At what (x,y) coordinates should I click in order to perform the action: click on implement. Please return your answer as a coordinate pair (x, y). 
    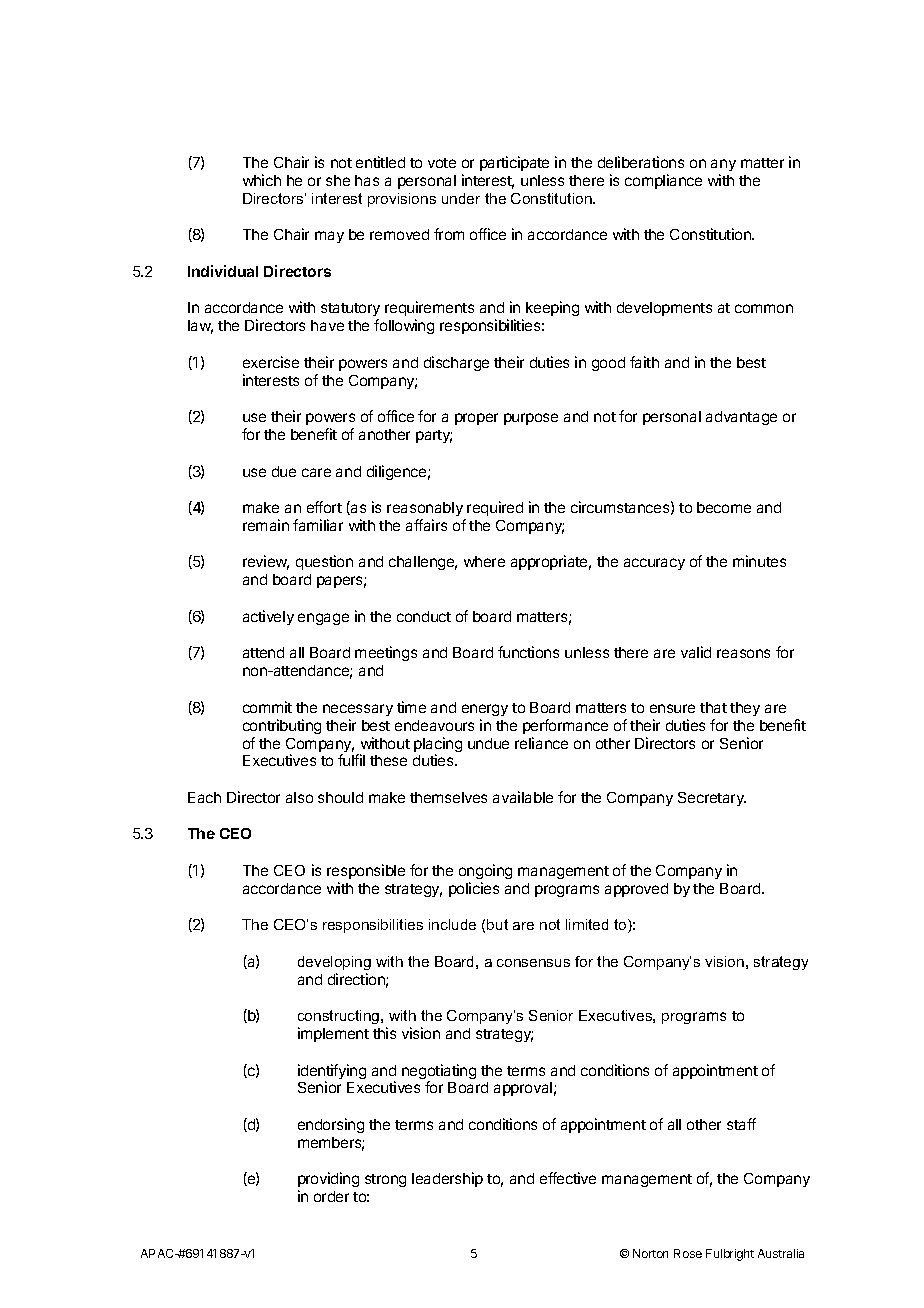
    Looking at the image, I should click on (333, 1034).
